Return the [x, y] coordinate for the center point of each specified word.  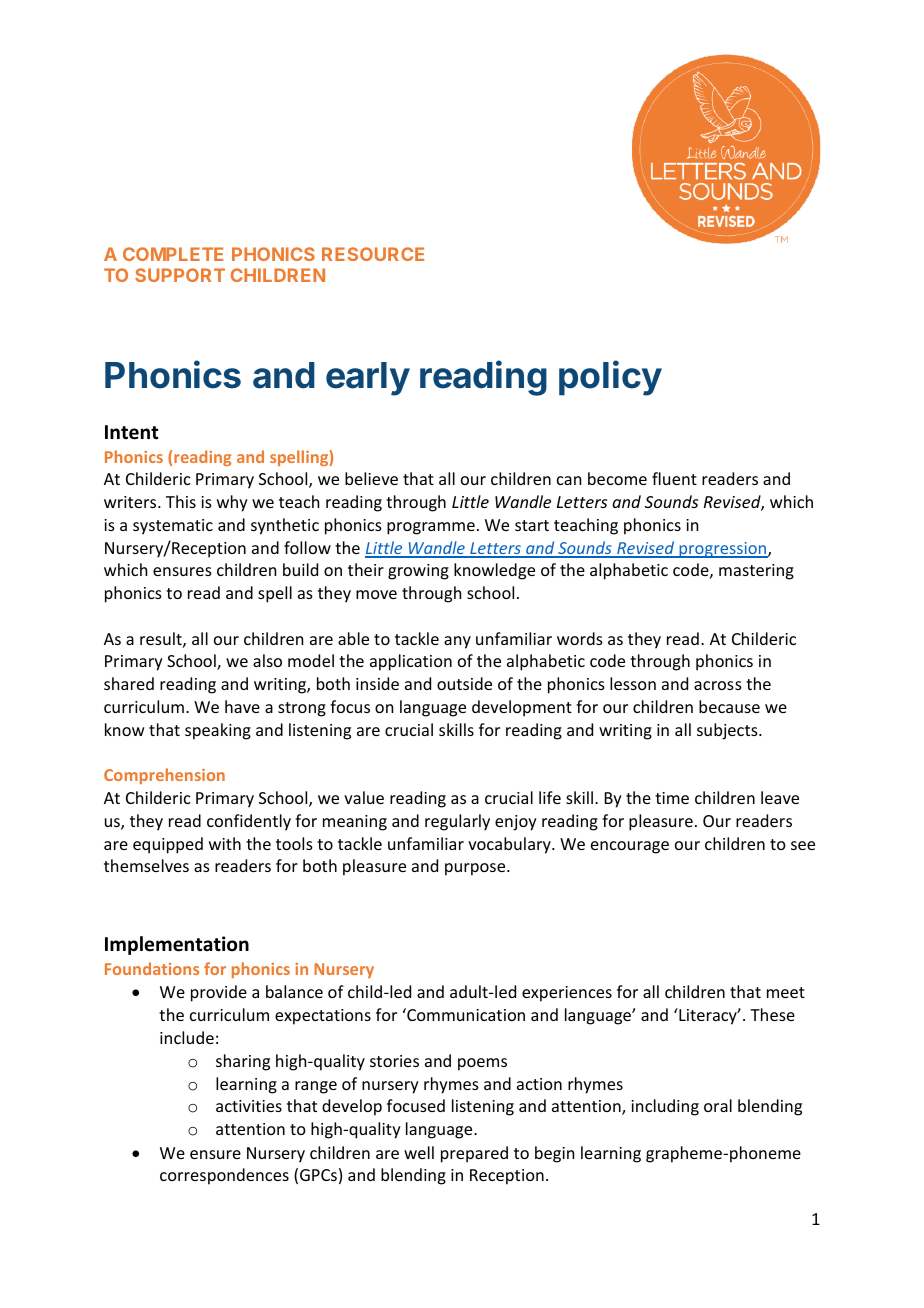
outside [464, 683]
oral [718, 1105]
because [729, 706]
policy [610, 378]
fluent [674, 478]
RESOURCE [373, 254]
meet [786, 992]
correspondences [224, 1176]
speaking [218, 731]
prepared [474, 1154]
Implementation [177, 945]
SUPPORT [180, 275]
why [232, 503]
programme [431, 528]
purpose [476, 869]
